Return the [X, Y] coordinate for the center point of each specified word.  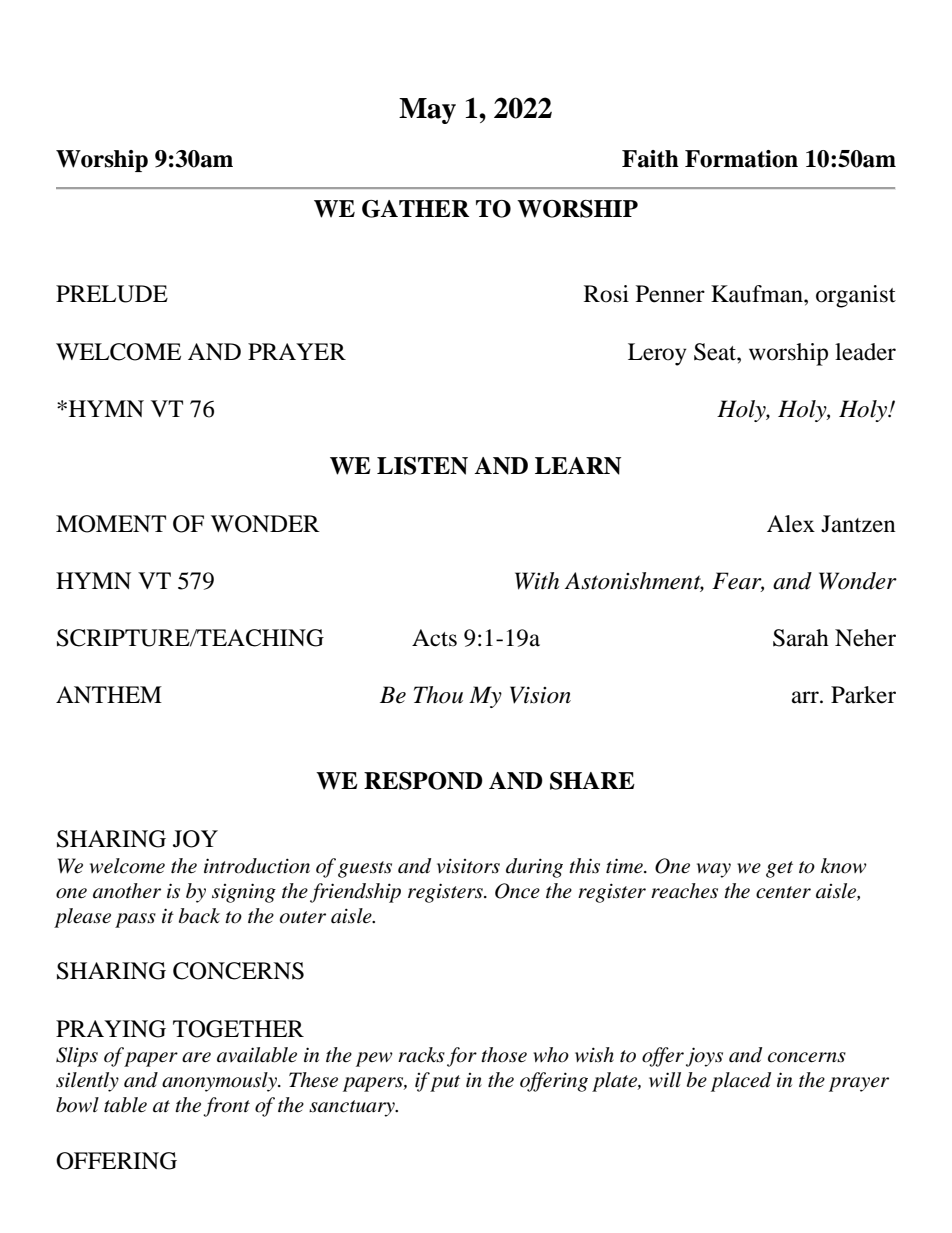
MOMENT [111, 524]
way [714, 870]
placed [741, 1082]
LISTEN [422, 466]
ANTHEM [109, 694]
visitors [468, 866]
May [427, 111]
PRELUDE [112, 294]
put [445, 1083]
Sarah [801, 638]
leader [865, 352]
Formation [741, 159]
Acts [434, 638]
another [127, 891]
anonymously [220, 1082]
